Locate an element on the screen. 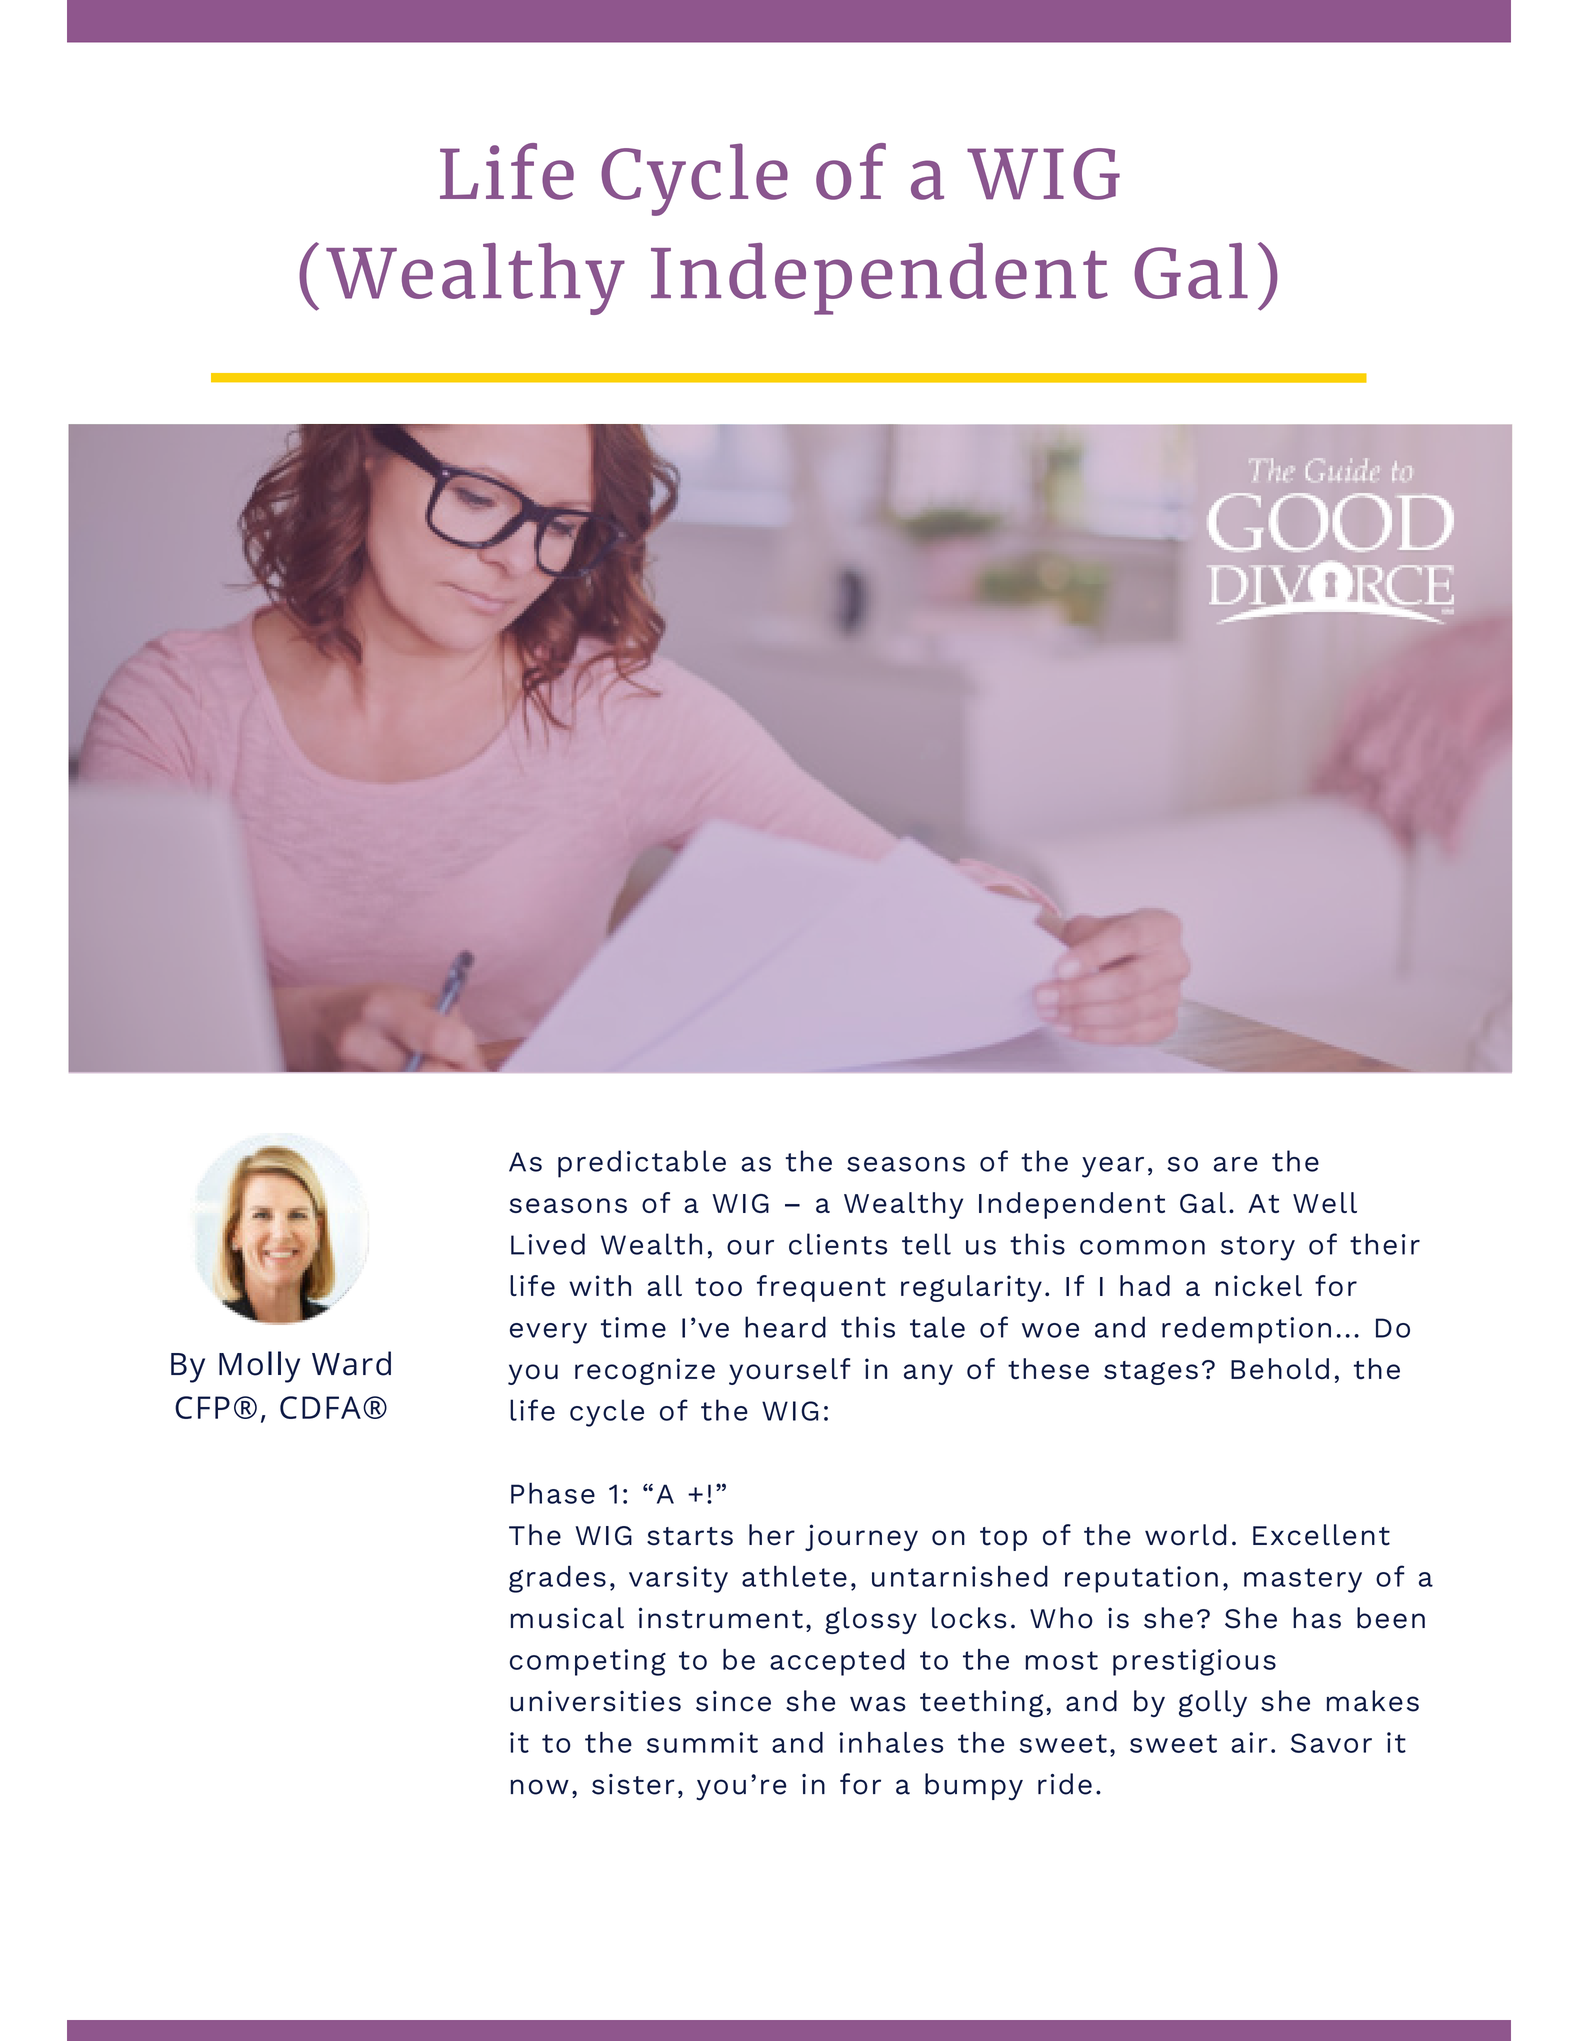 The width and height of the screenshot is (1577, 2041). been is located at coordinates (1391, 1618).
